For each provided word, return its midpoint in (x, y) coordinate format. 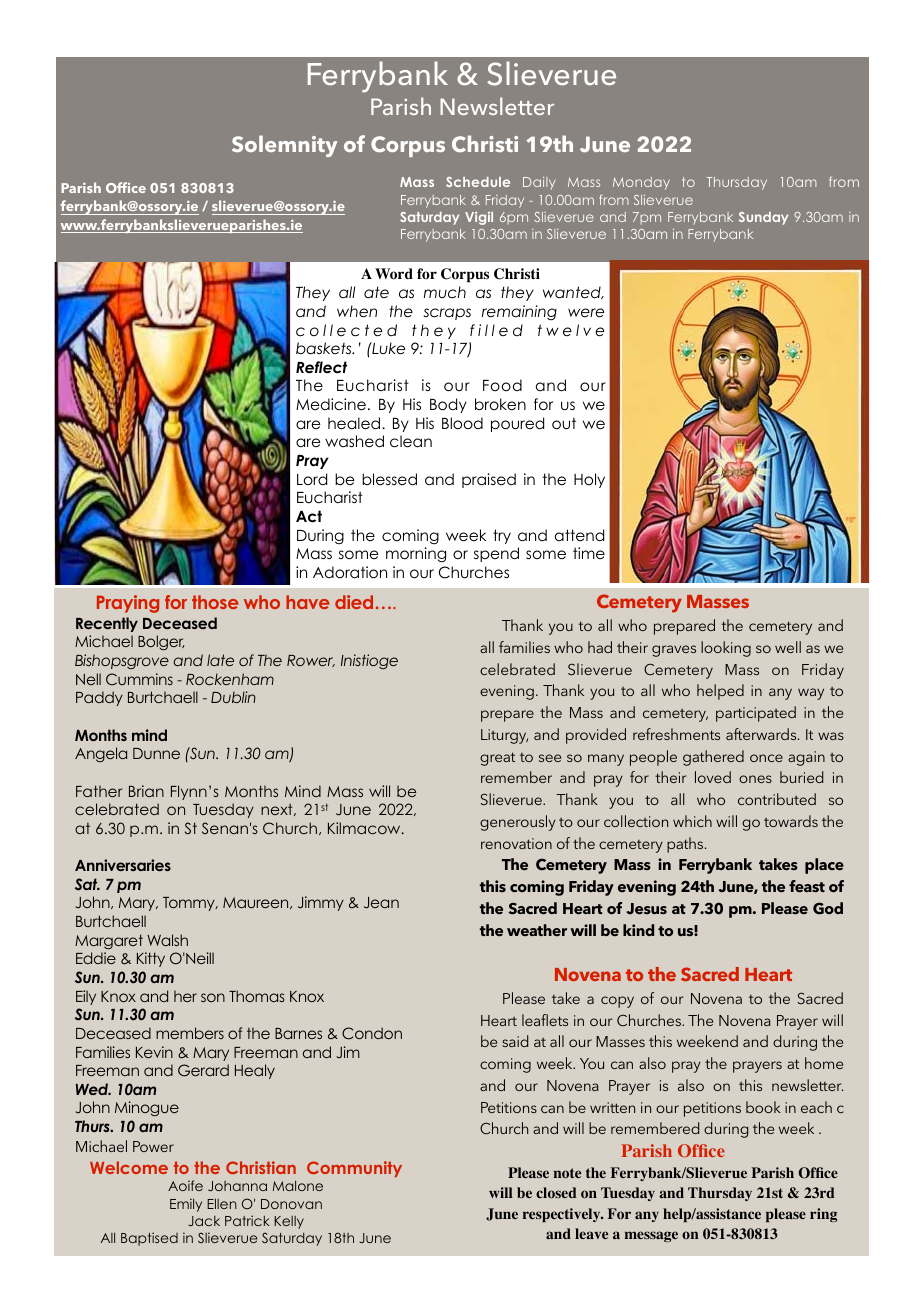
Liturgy (504, 736)
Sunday (763, 218)
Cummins (139, 679)
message (651, 1236)
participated (756, 714)
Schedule (478, 182)
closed (556, 1192)
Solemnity (284, 146)
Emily (186, 1205)
